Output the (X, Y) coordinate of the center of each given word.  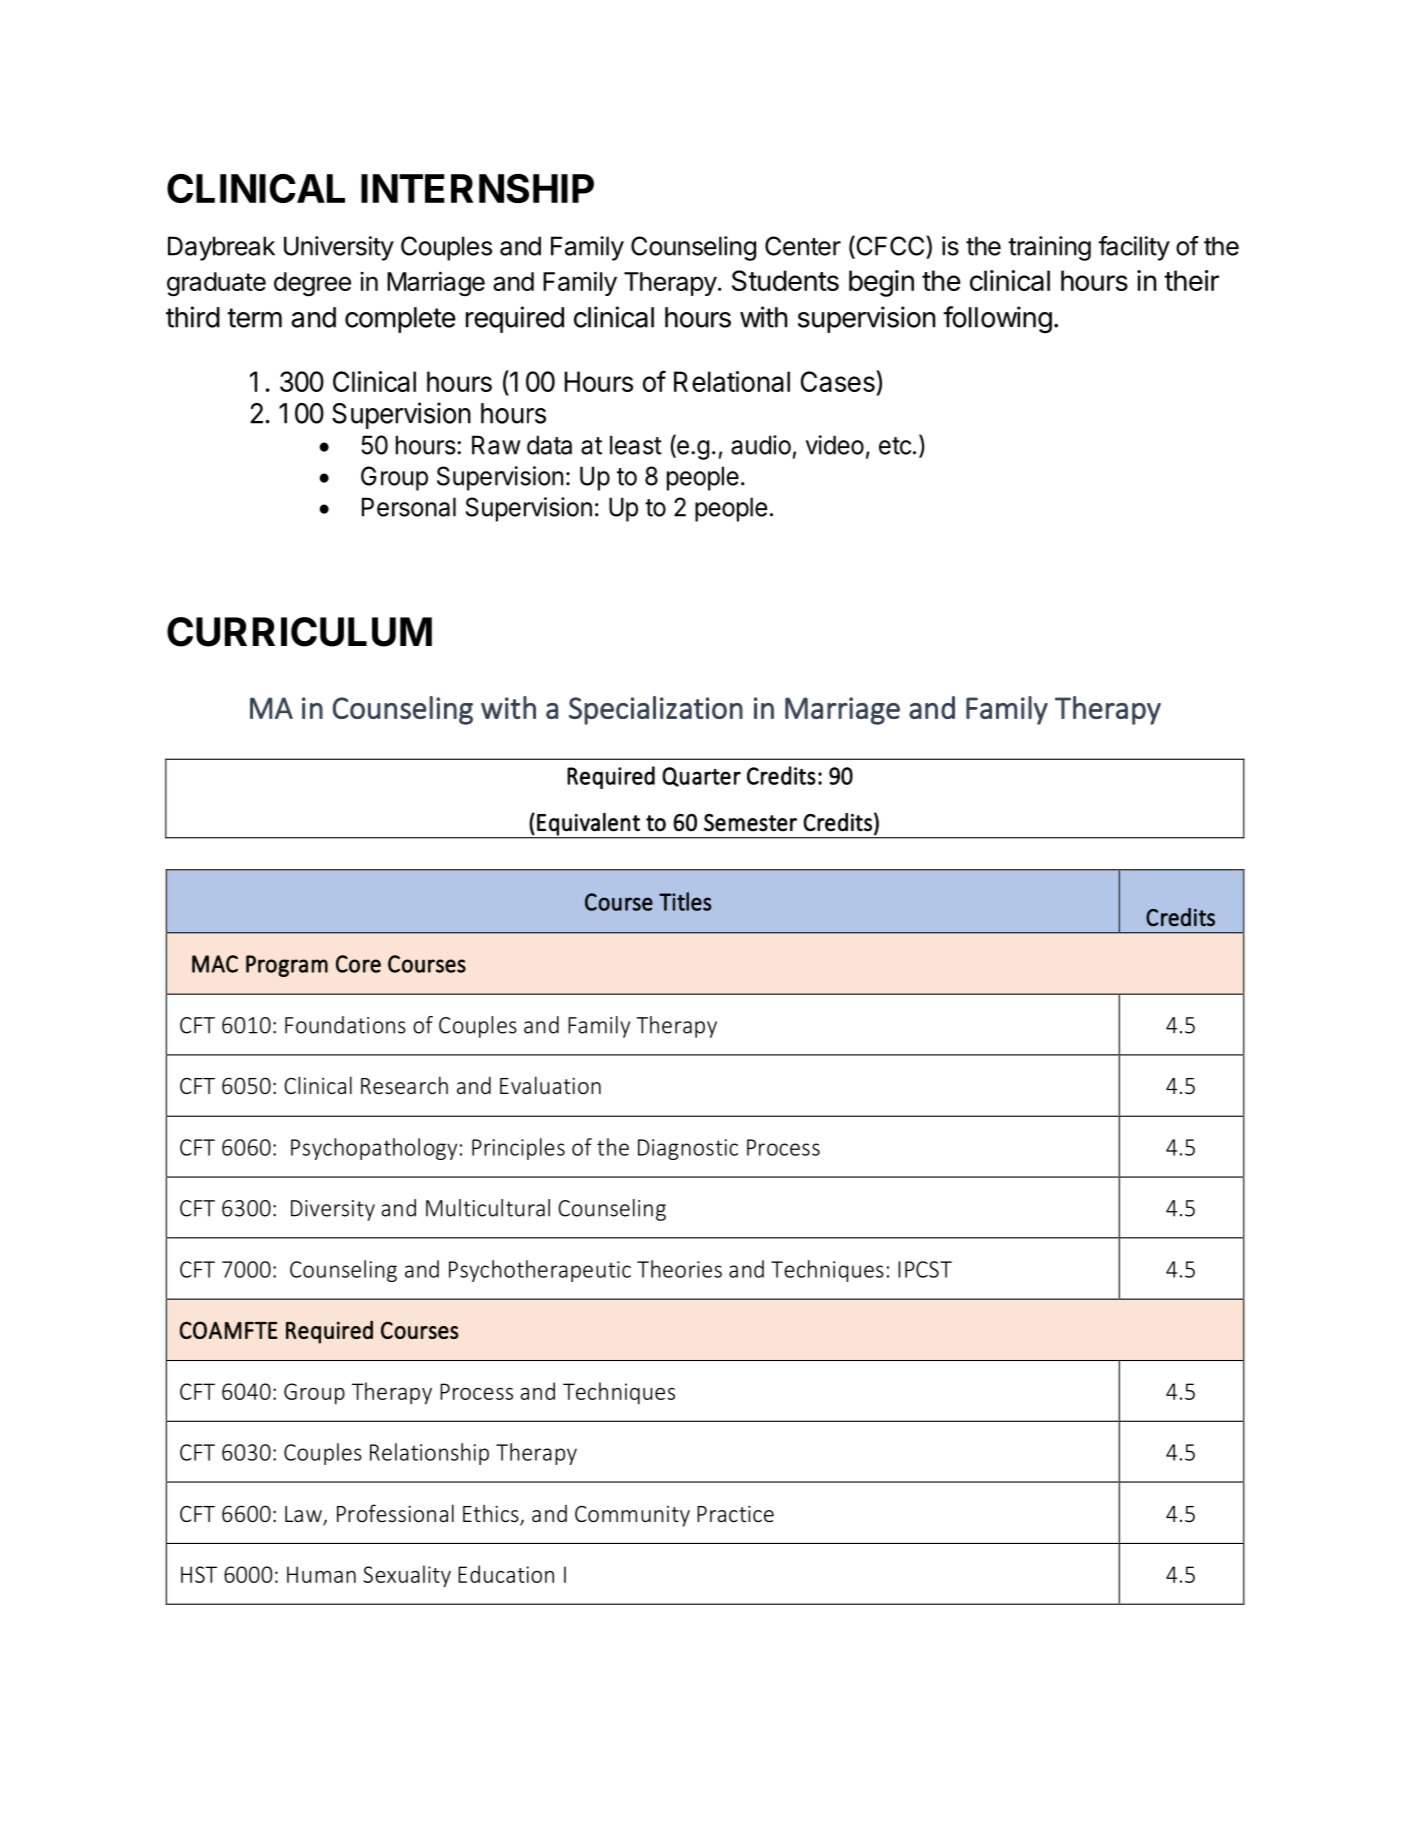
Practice (735, 1513)
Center (803, 246)
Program (287, 966)
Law (304, 1515)
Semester (750, 823)
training (1049, 248)
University (339, 248)
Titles (685, 901)
